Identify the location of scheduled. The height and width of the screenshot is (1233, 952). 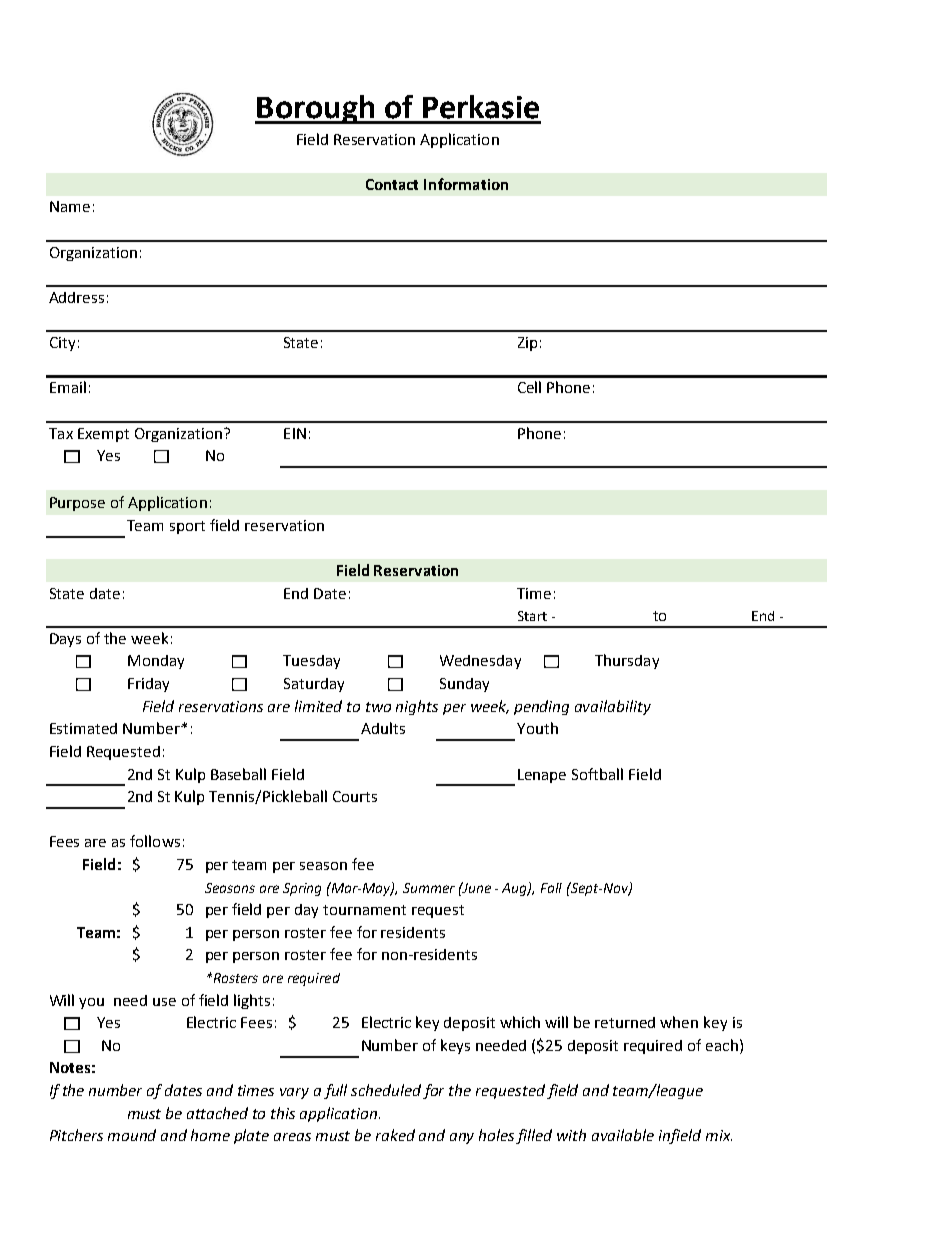
(386, 1090).
